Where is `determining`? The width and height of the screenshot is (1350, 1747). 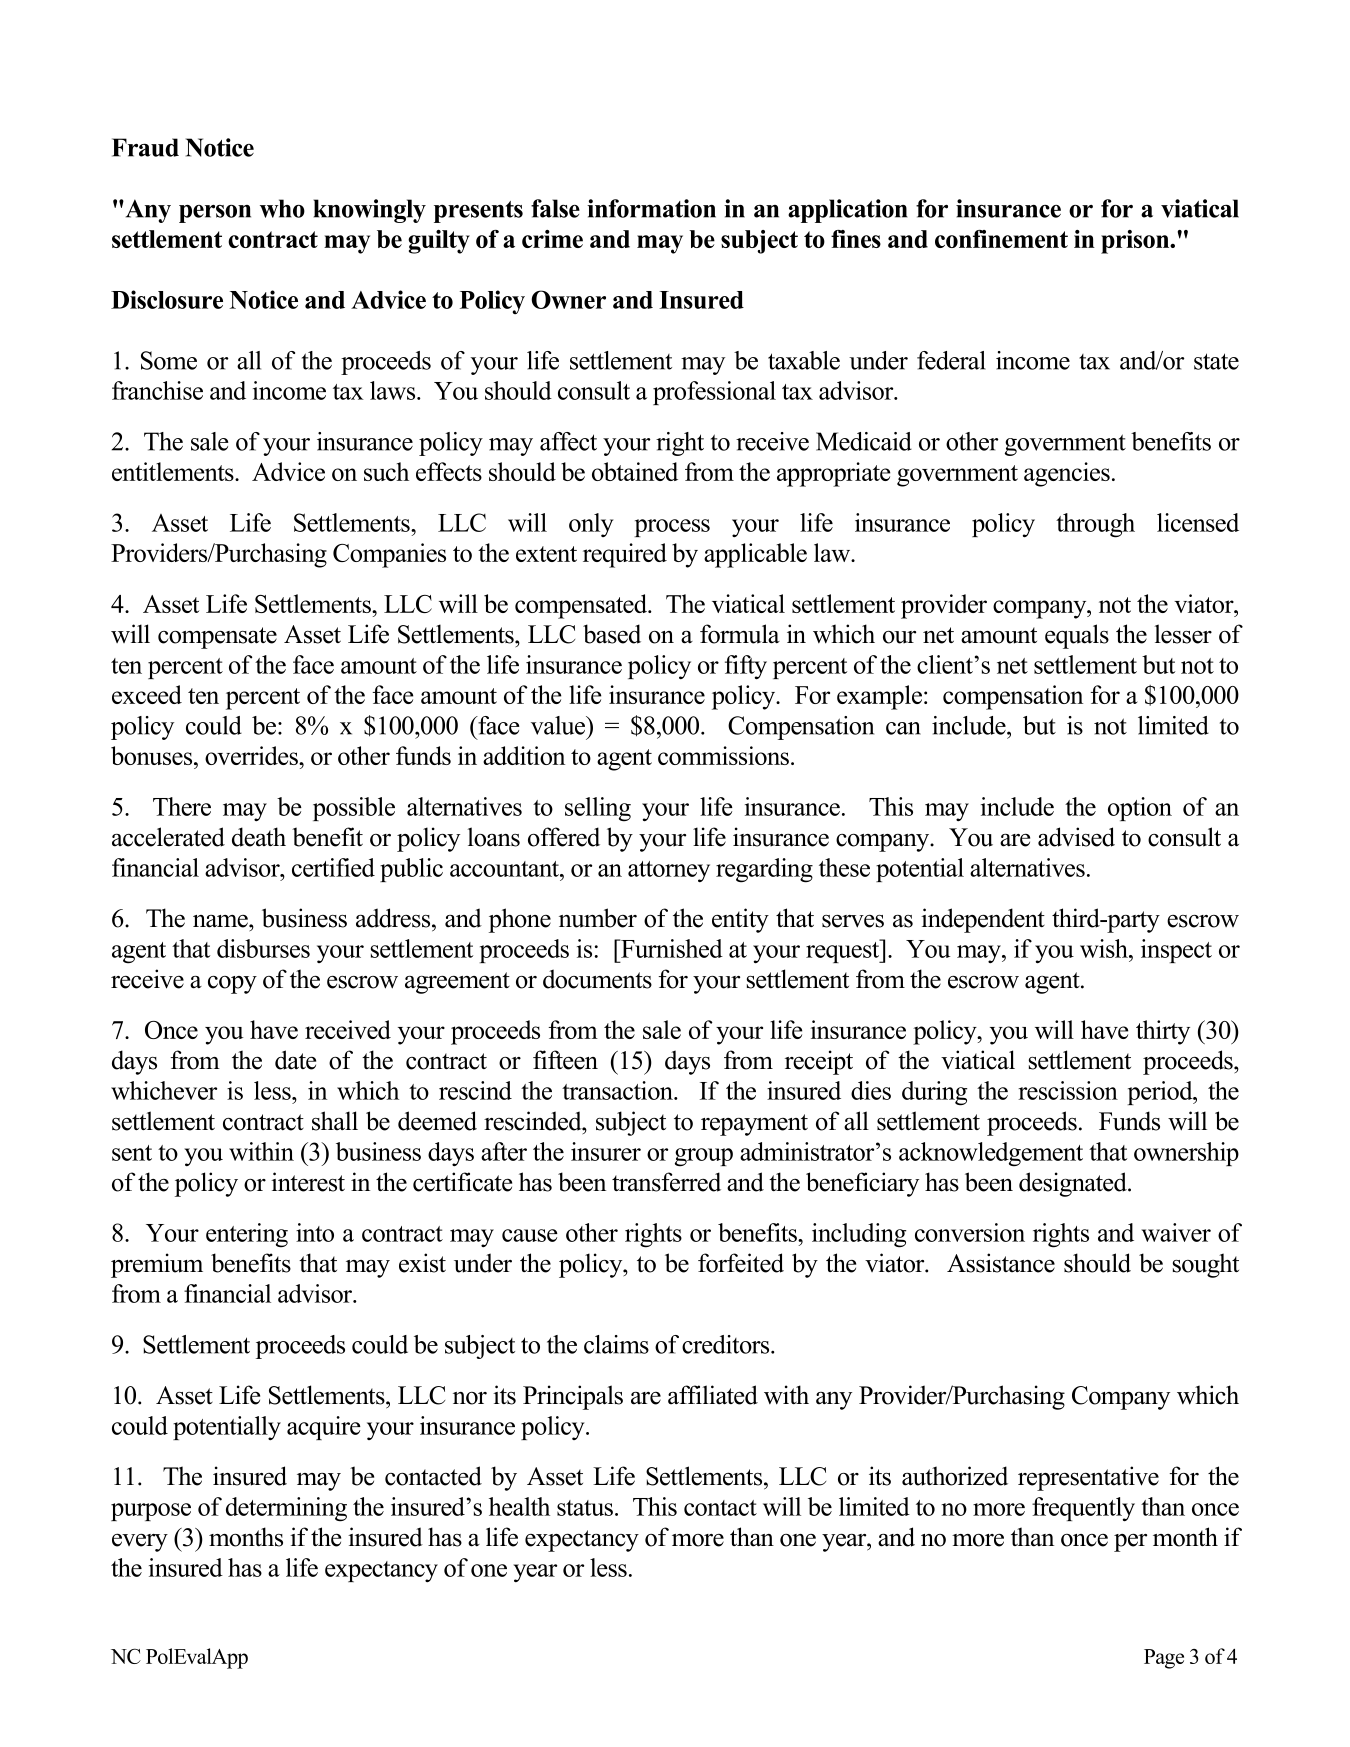
determining is located at coordinates (286, 1509).
